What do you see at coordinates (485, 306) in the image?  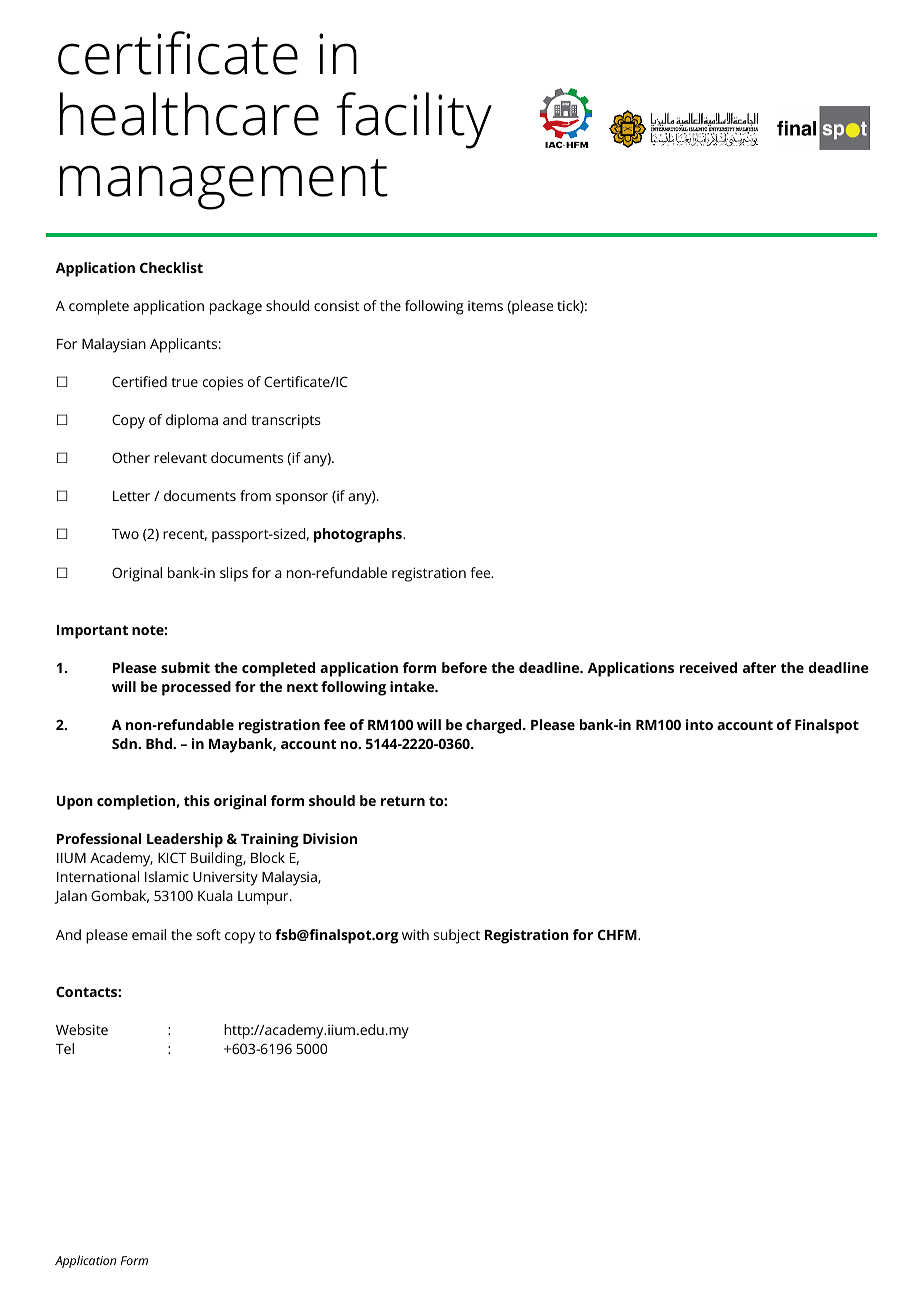 I see `items` at bounding box center [485, 306].
